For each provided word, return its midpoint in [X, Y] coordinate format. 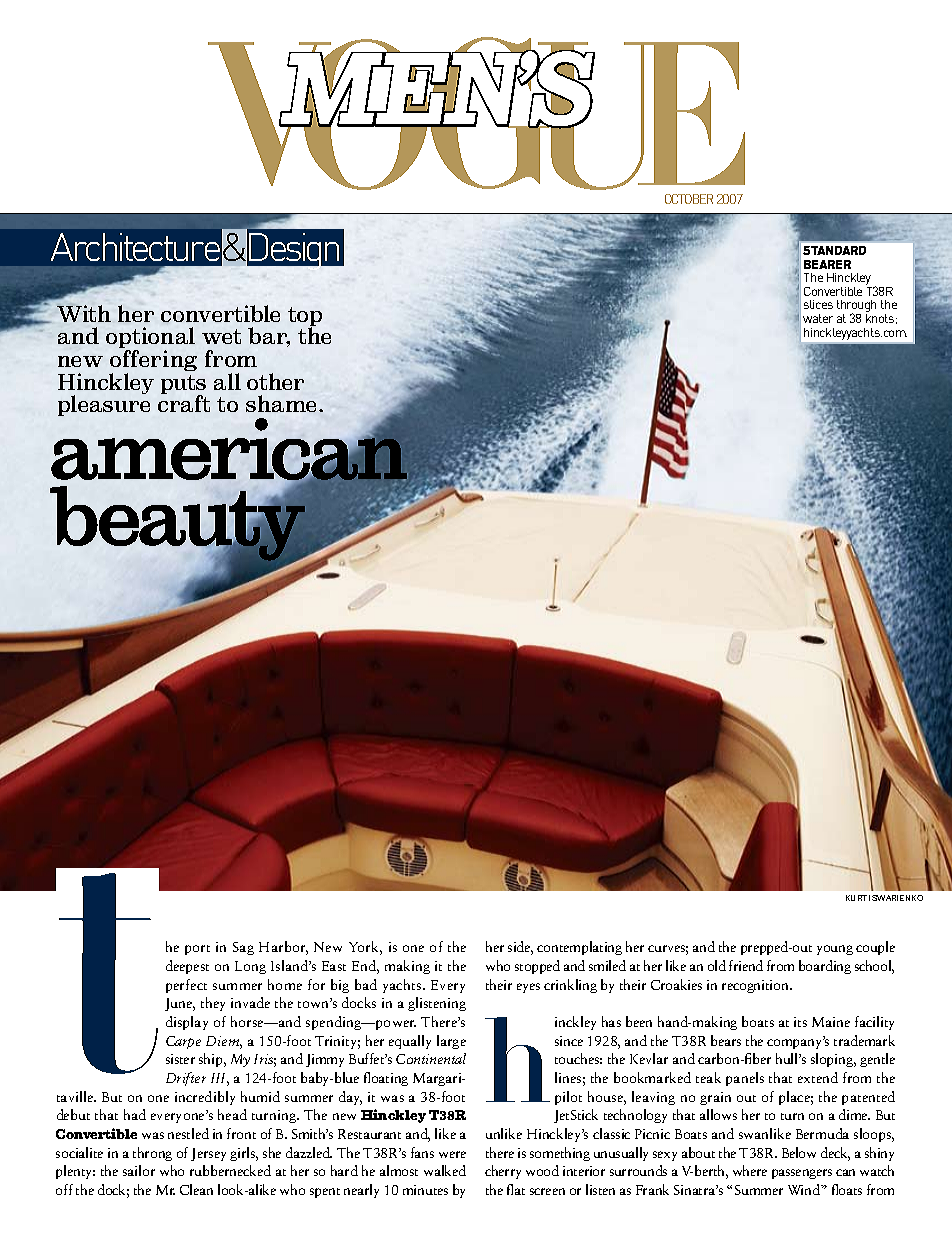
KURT [856, 898]
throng [152, 1154]
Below [799, 1152]
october [689, 199]
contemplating [579, 948]
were [452, 1154]
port [197, 950]
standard [834, 250]
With [84, 313]
